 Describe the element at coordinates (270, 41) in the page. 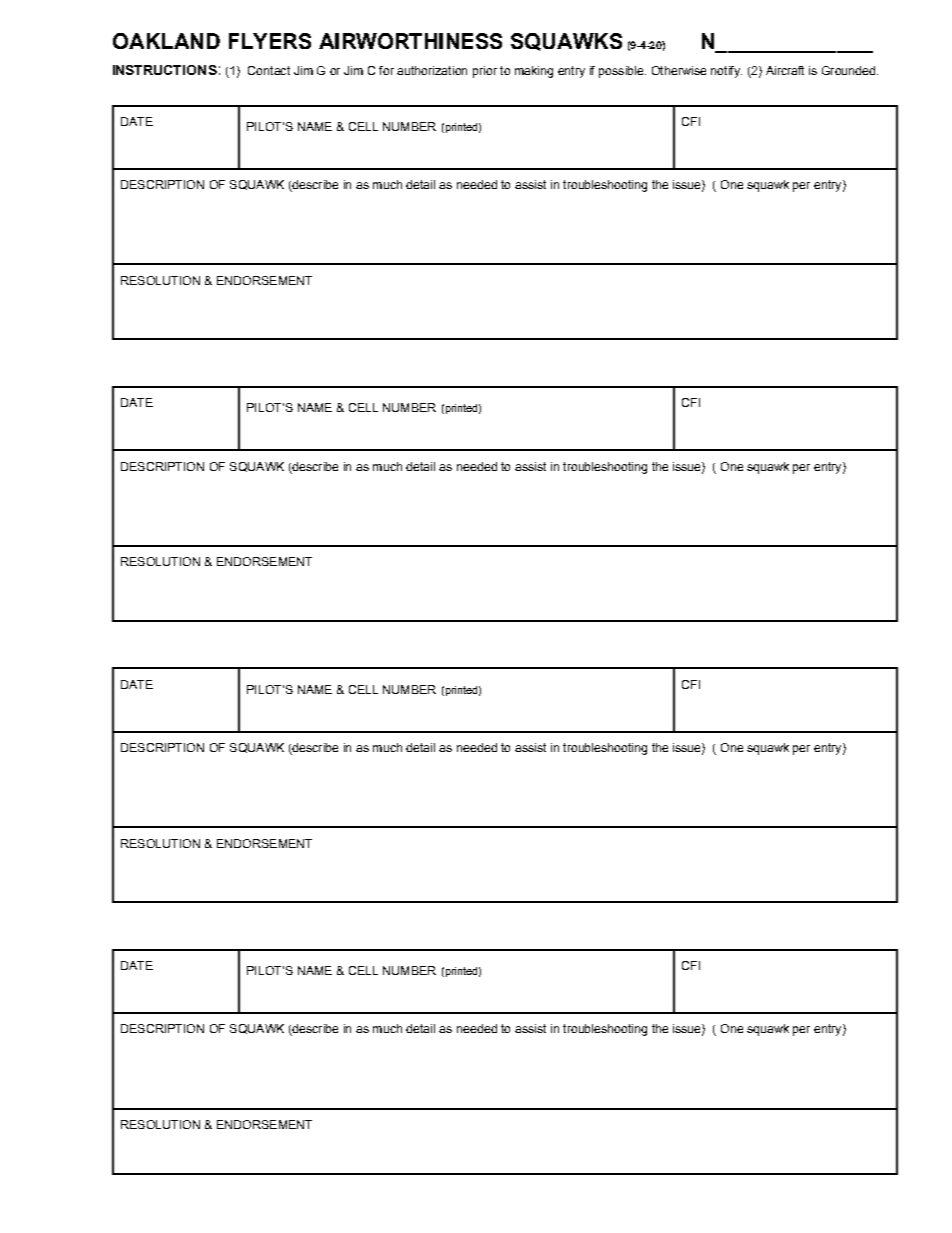

I see `FLYERS` at that location.
